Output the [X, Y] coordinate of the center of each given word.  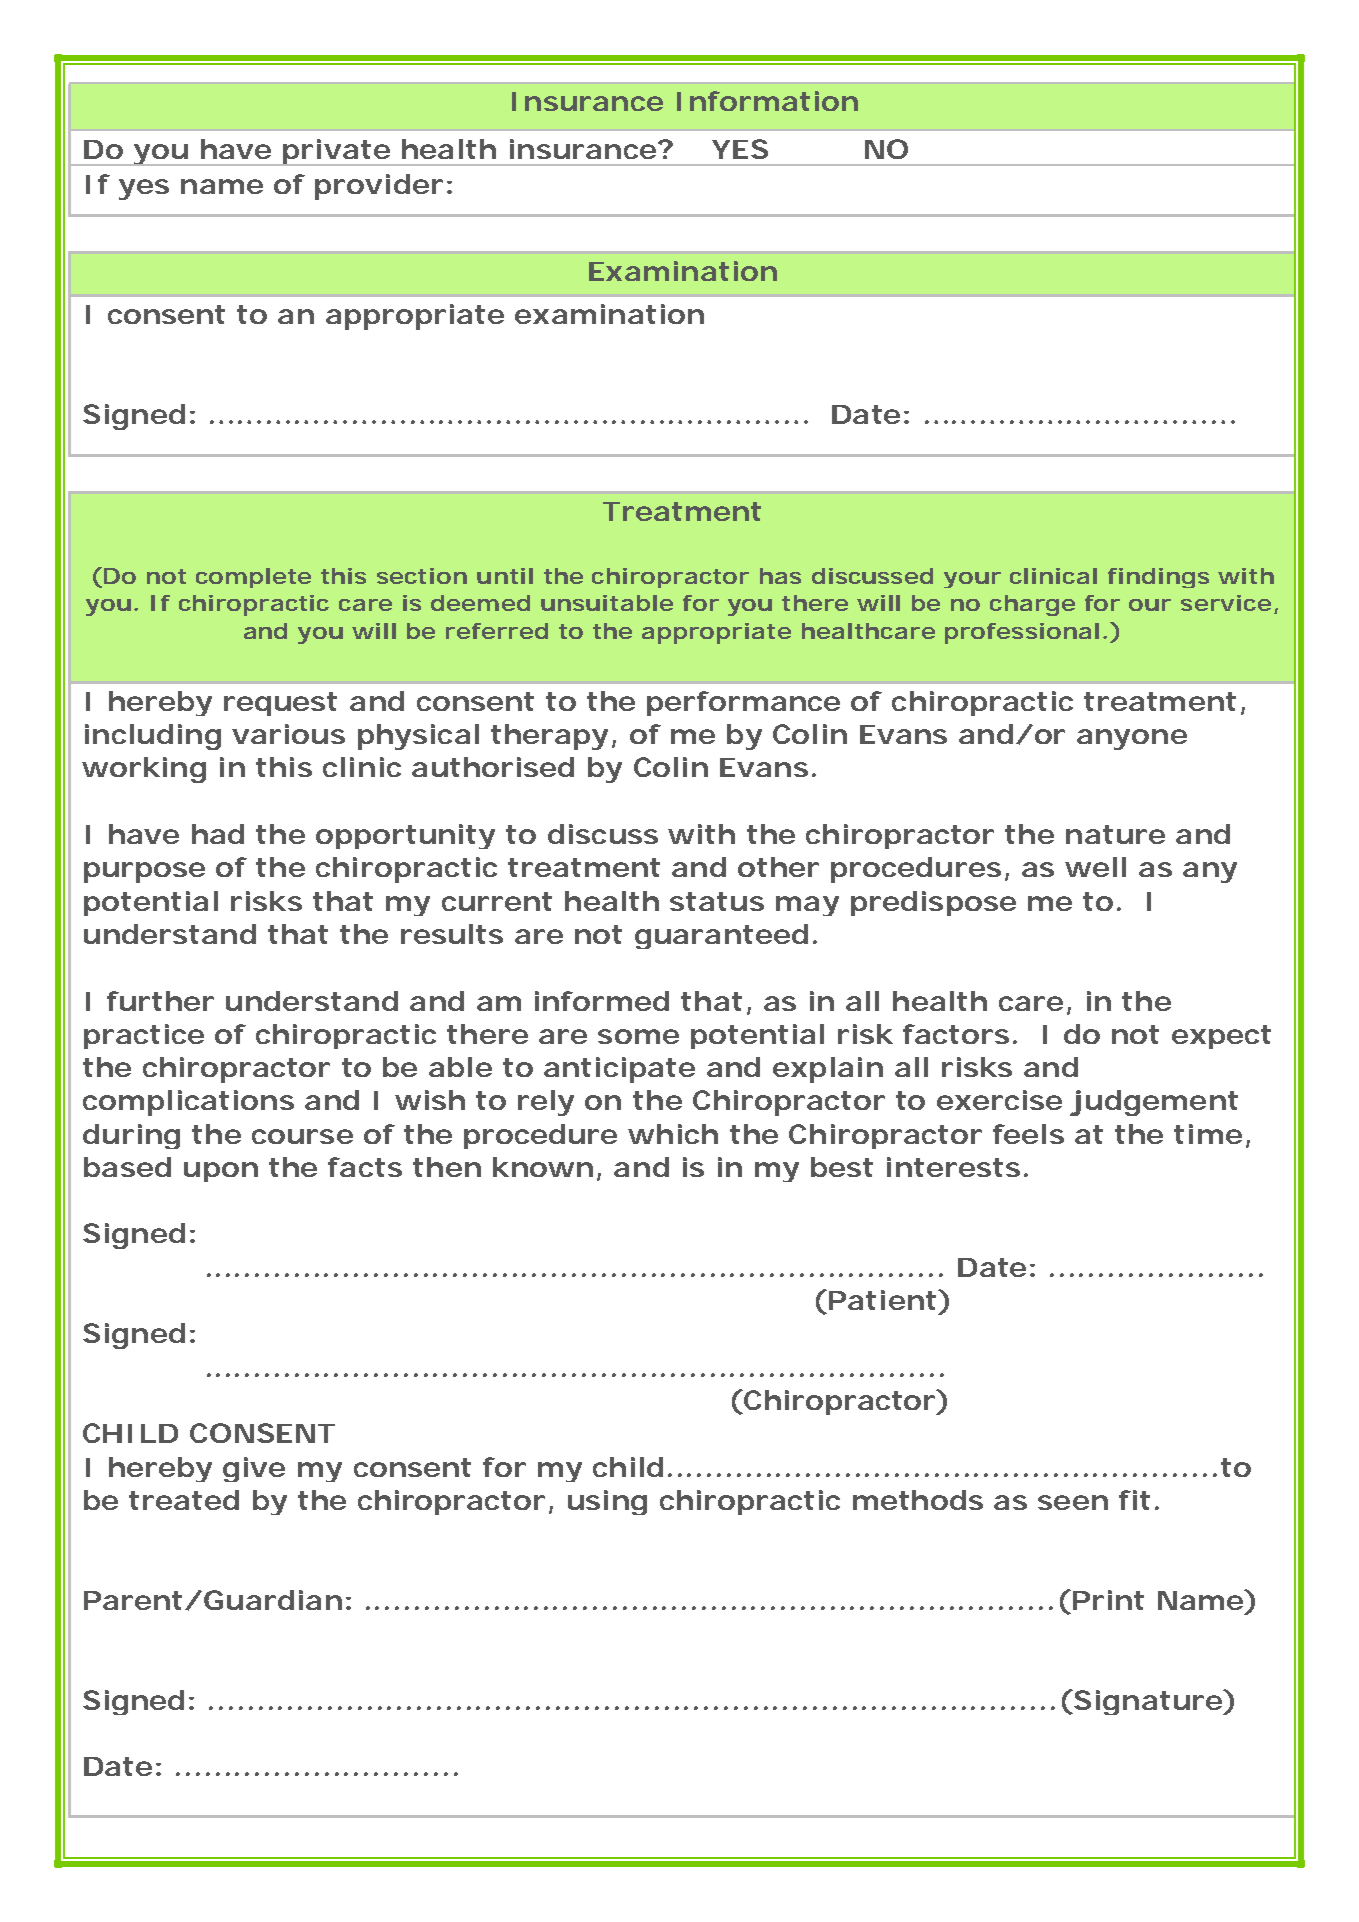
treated [184, 1500]
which [673, 1134]
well [1095, 867]
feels [1028, 1134]
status [717, 901]
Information [767, 101]
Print [1108, 1600]
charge [1032, 605]
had [218, 834]
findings [1158, 578]
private [336, 152]
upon [221, 1172]
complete [253, 578]
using [607, 1502]
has [780, 576]
